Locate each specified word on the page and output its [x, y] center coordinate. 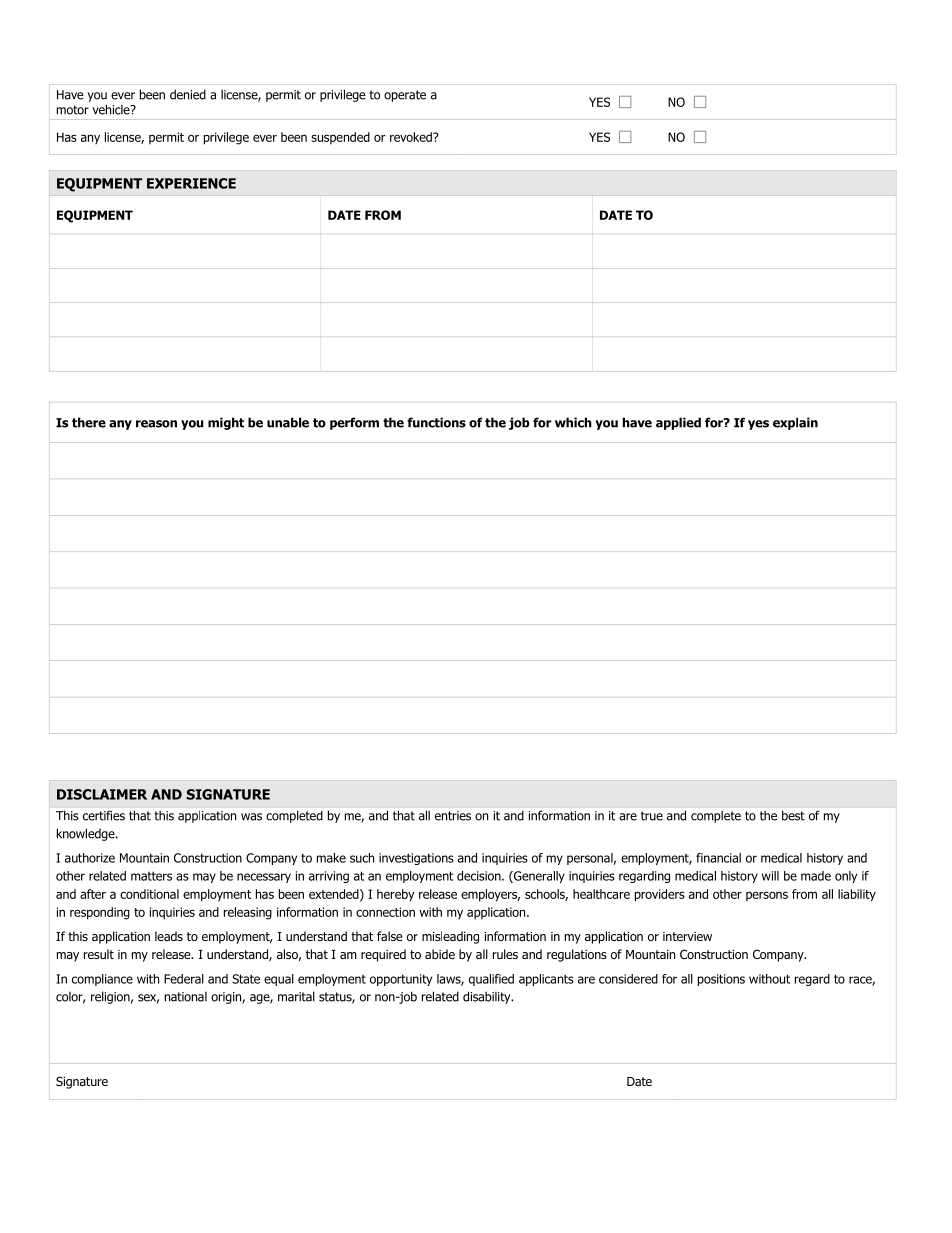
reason [156, 424]
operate [405, 96]
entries [453, 816]
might [226, 423]
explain [795, 423]
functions [436, 422]
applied [678, 423]
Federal [184, 979]
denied [188, 94]
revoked [412, 137]
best [793, 816]
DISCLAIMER [102, 794]
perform [354, 423]
